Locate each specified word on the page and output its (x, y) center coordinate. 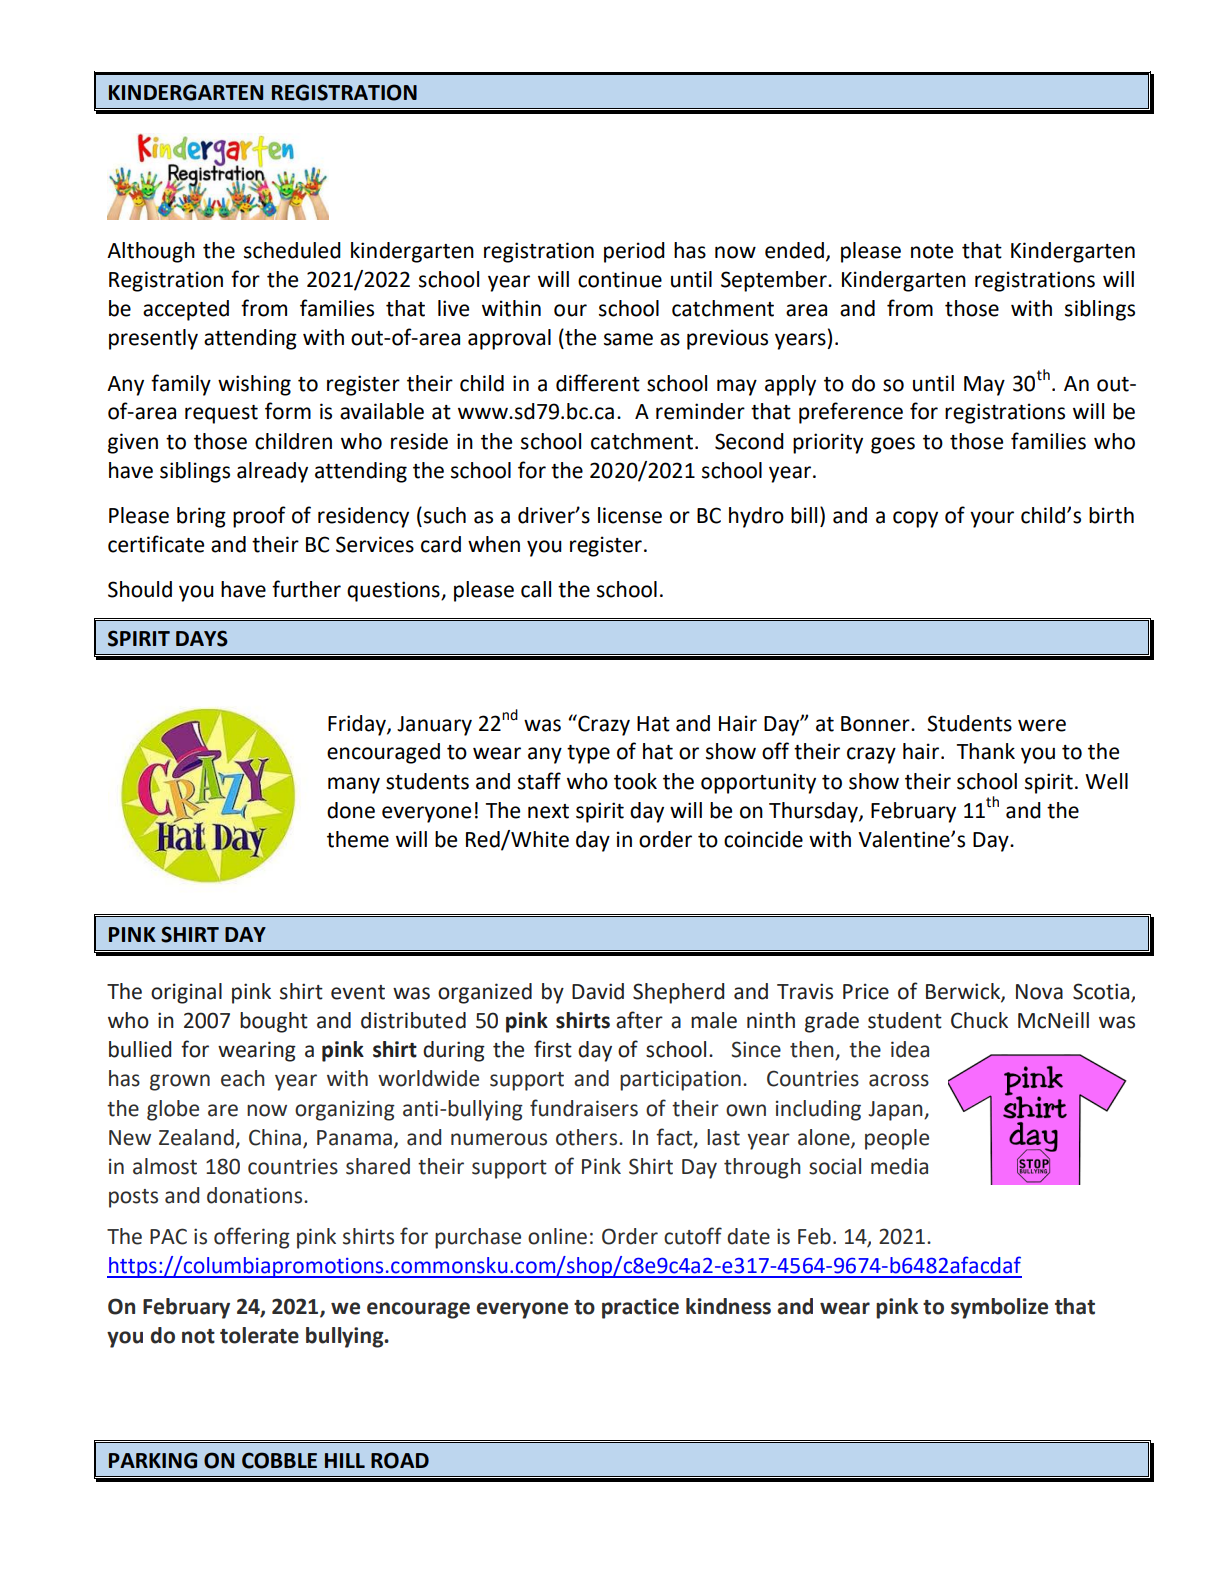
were (1042, 725)
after (639, 1020)
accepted (186, 310)
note (932, 251)
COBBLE (279, 1460)
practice (640, 1308)
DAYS (202, 638)
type (588, 754)
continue (620, 279)
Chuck (979, 1020)
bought (274, 1022)
